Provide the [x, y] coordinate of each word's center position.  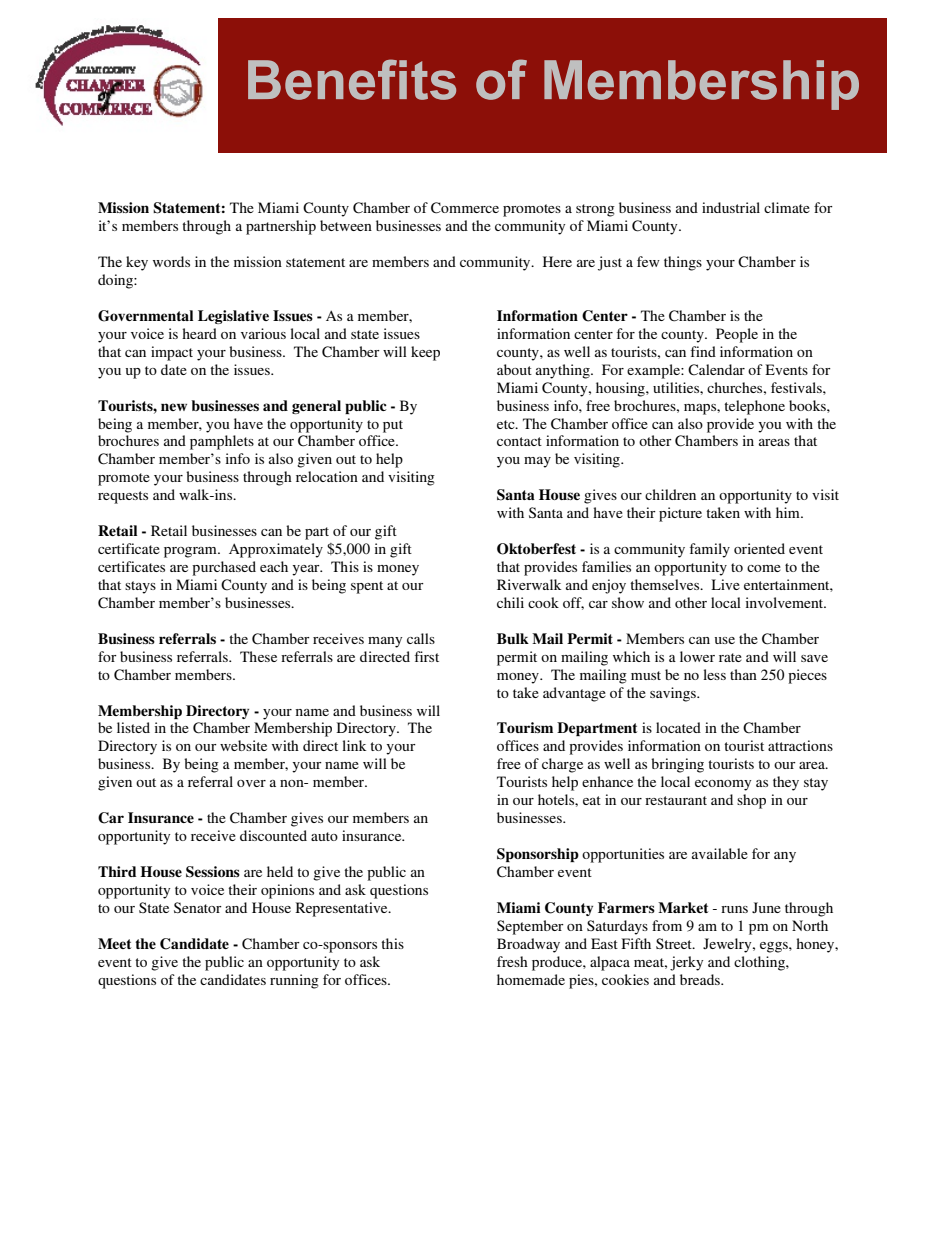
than [743, 674]
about [514, 369]
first [427, 656]
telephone [754, 407]
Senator [198, 907]
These [258, 656]
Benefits [352, 79]
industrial [731, 207]
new [174, 407]
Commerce [465, 208]
